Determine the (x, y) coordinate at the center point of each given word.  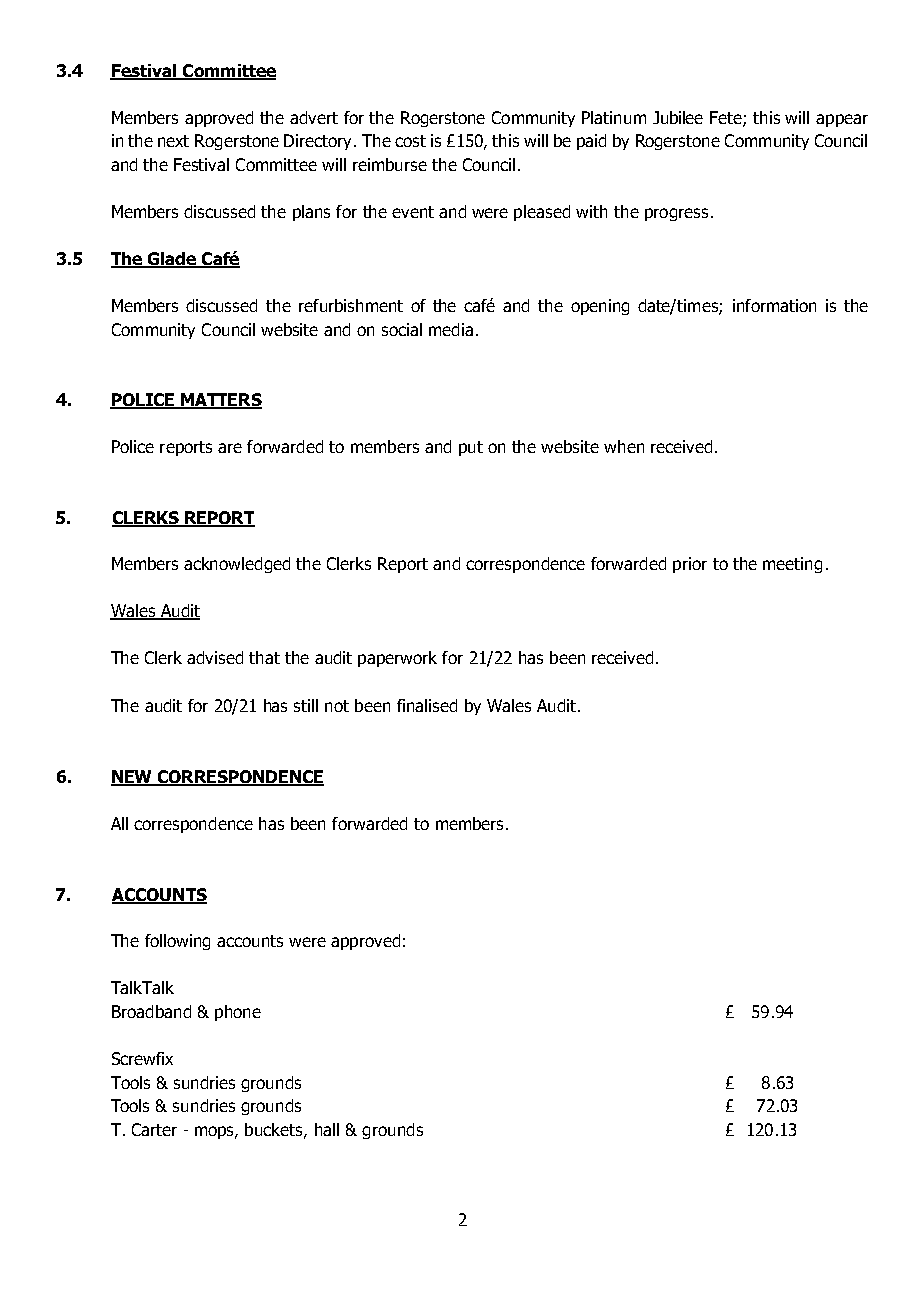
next (173, 141)
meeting (792, 565)
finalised (427, 705)
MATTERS (220, 401)
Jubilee (678, 117)
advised (215, 657)
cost (410, 141)
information (774, 305)
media (451, 329)
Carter (154, 1129)
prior (690, 565)
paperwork (397, 659)
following (177, 942)
